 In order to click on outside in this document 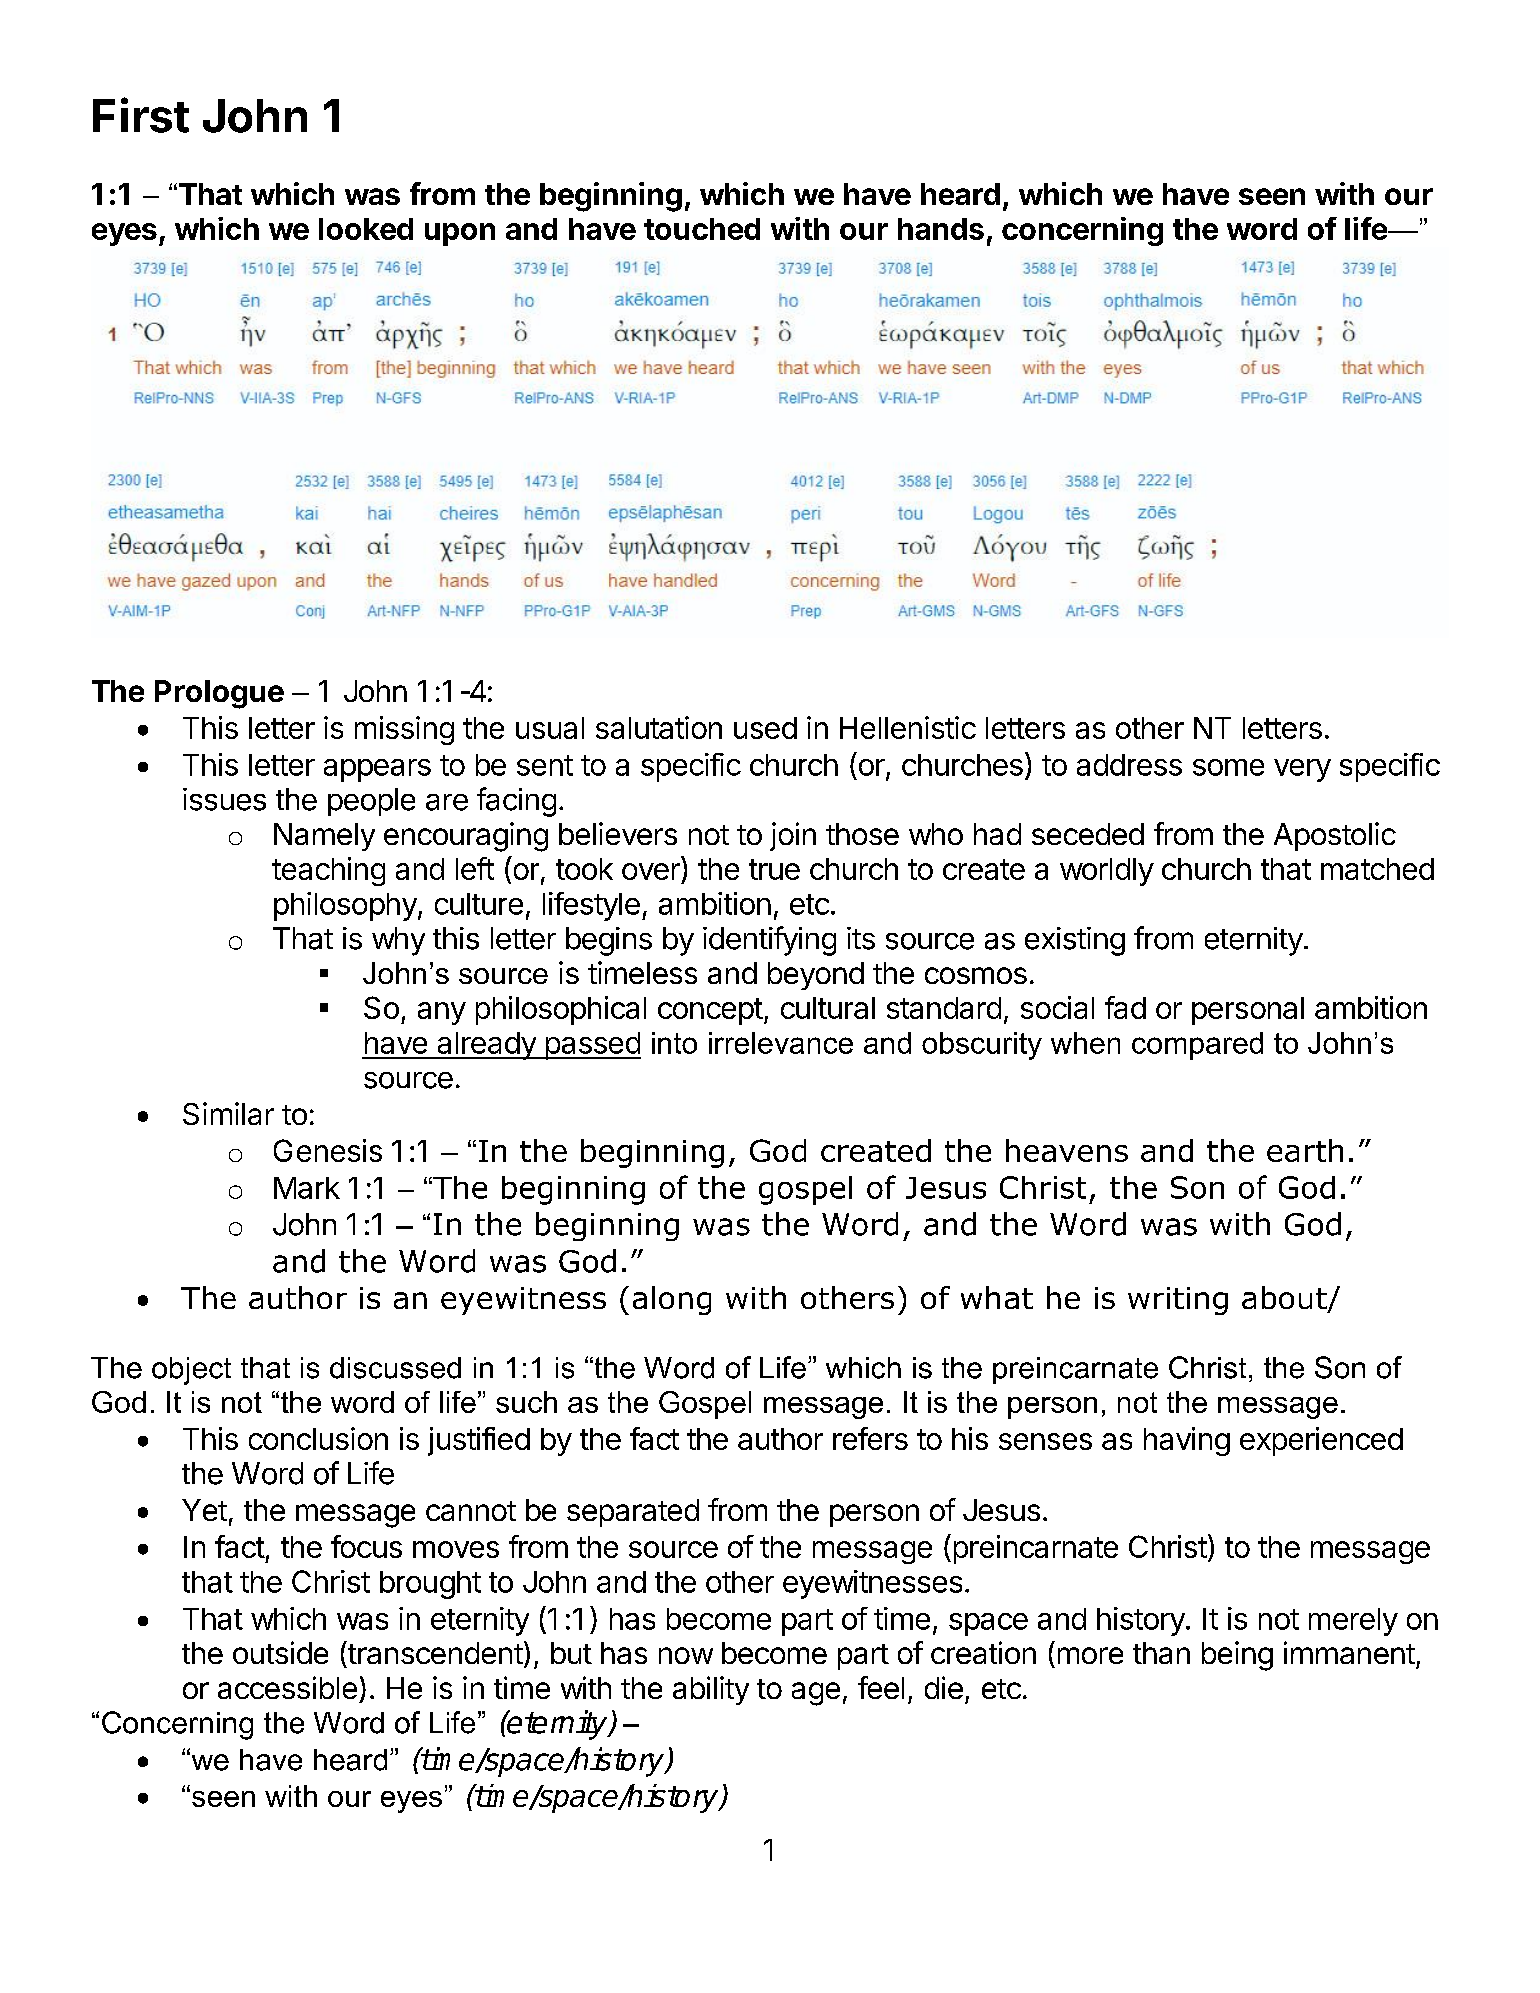, I will do `click(280, 1652)`.
